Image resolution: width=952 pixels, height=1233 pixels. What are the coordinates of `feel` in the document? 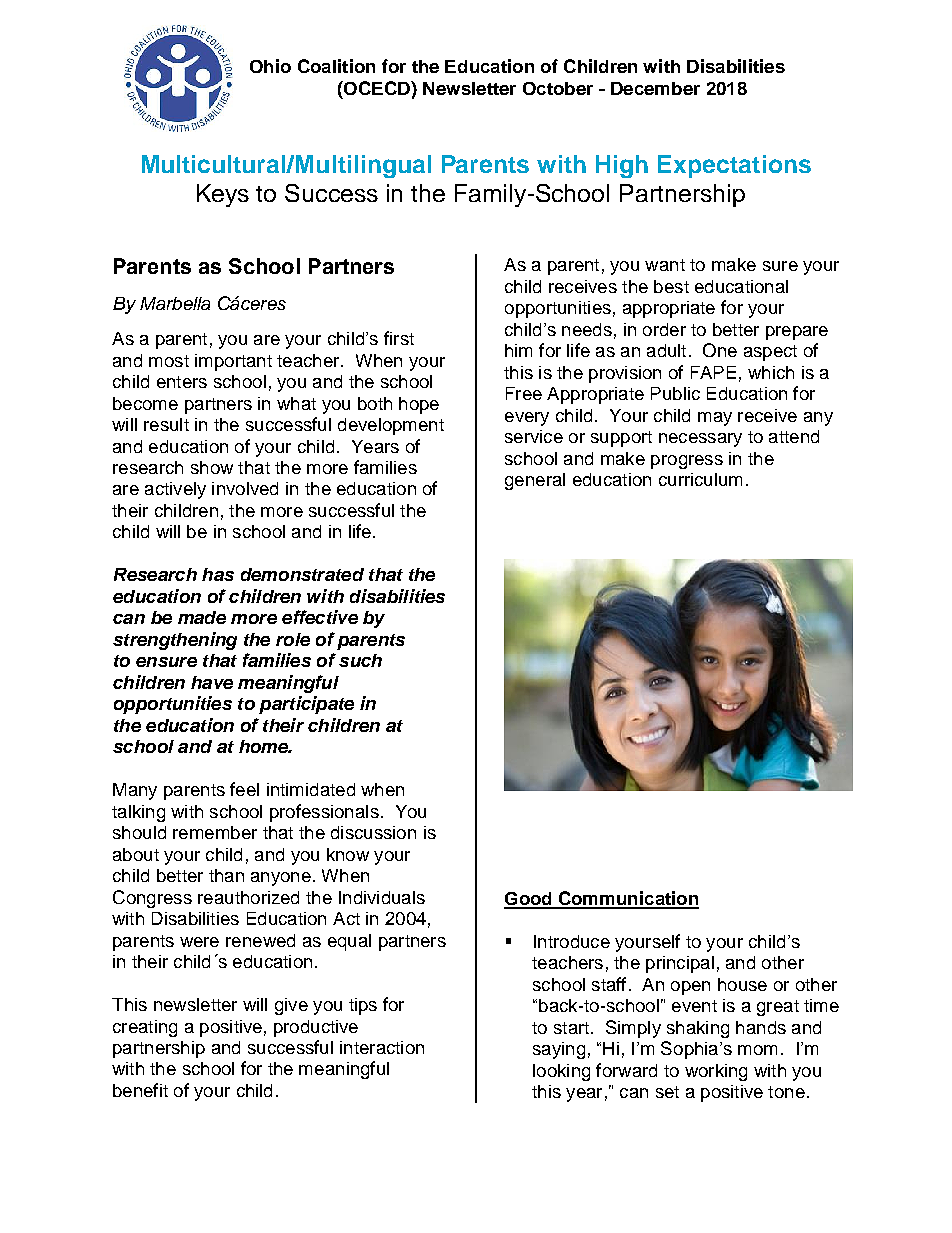 It's located at (244, 789).
